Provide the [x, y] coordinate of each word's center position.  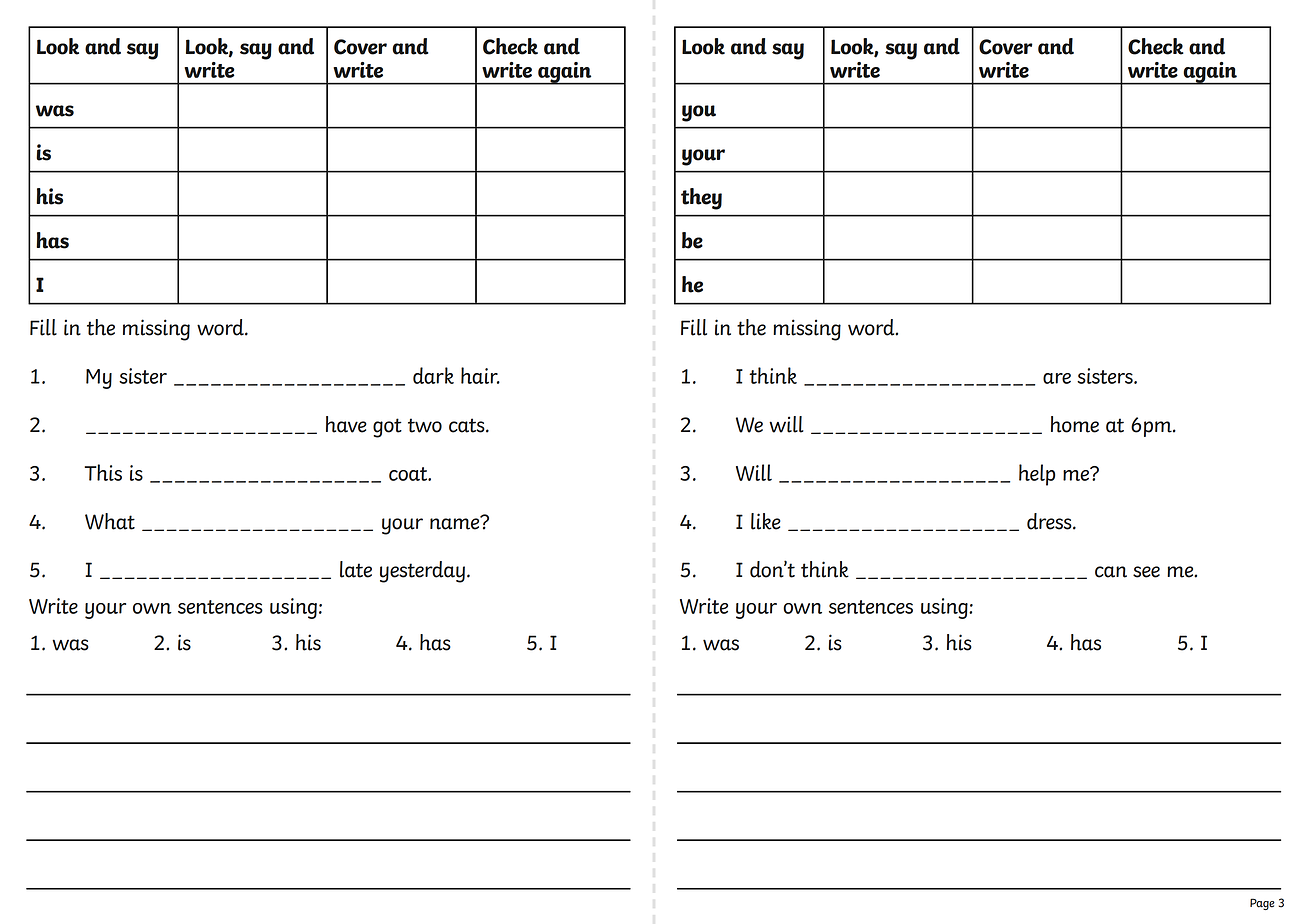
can [1111, 572]
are [1057, 378]
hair [480, 375]
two [425, 425]
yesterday [422, 572]
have [346, 424]
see [1146, 572]
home [1075, 424]
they [701, 199]
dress [1050, 521]
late [356, 569]
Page [1262, 904]
